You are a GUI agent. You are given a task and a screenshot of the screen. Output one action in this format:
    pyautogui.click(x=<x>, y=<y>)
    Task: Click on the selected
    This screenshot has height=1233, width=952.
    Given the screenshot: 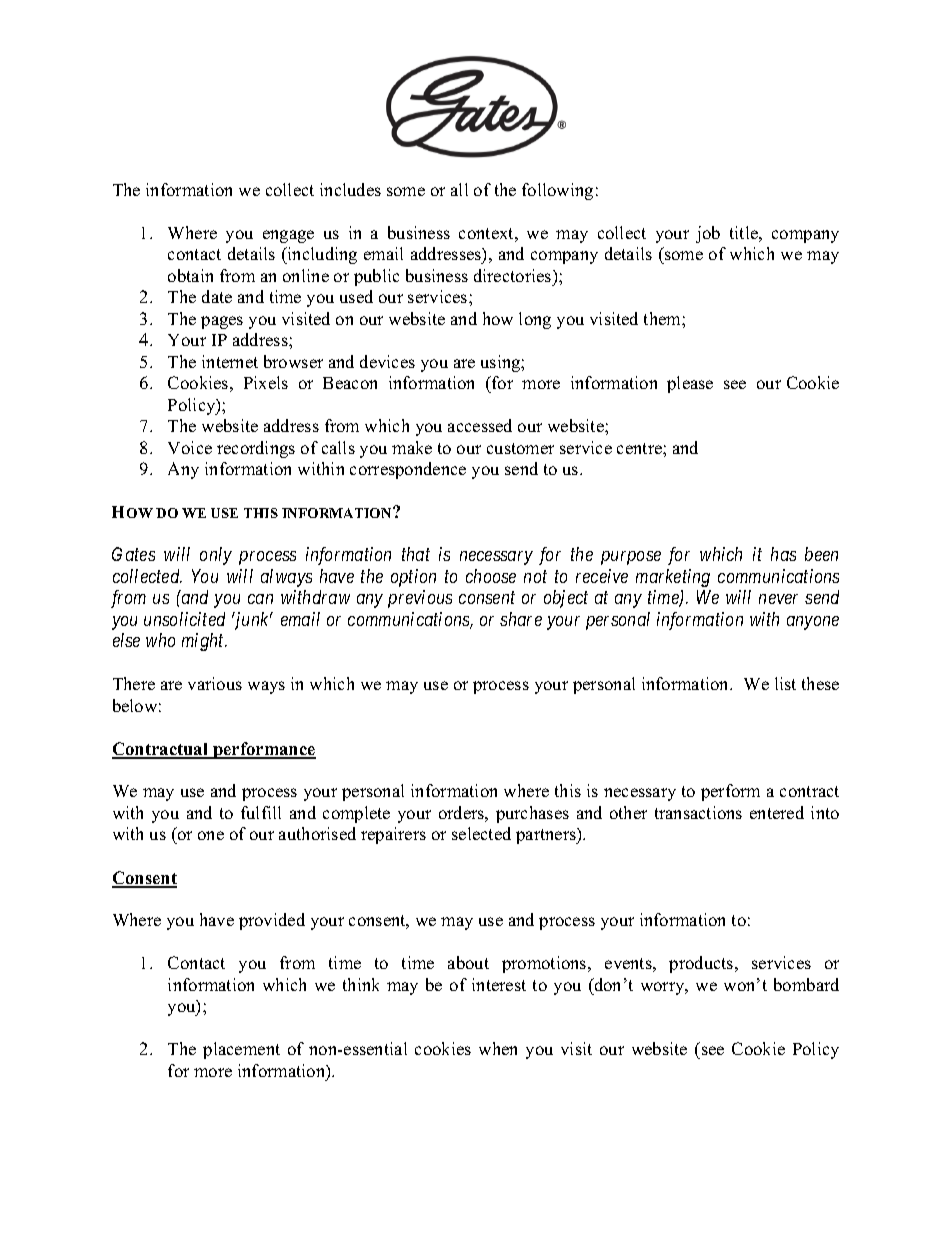 What is the action you would take?
    pyautogui.click(x=481, y=833)
